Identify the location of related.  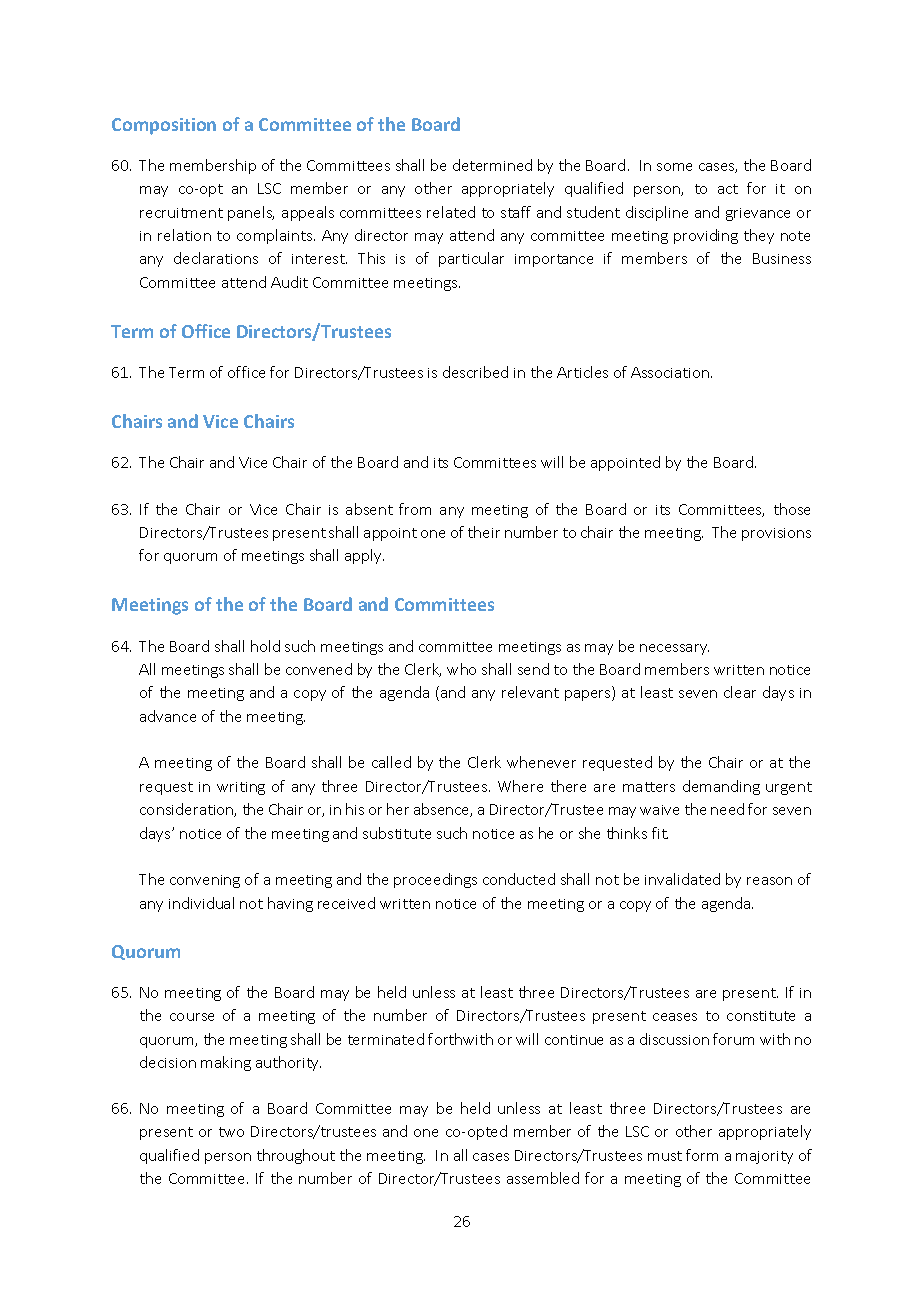
(451, 212).
